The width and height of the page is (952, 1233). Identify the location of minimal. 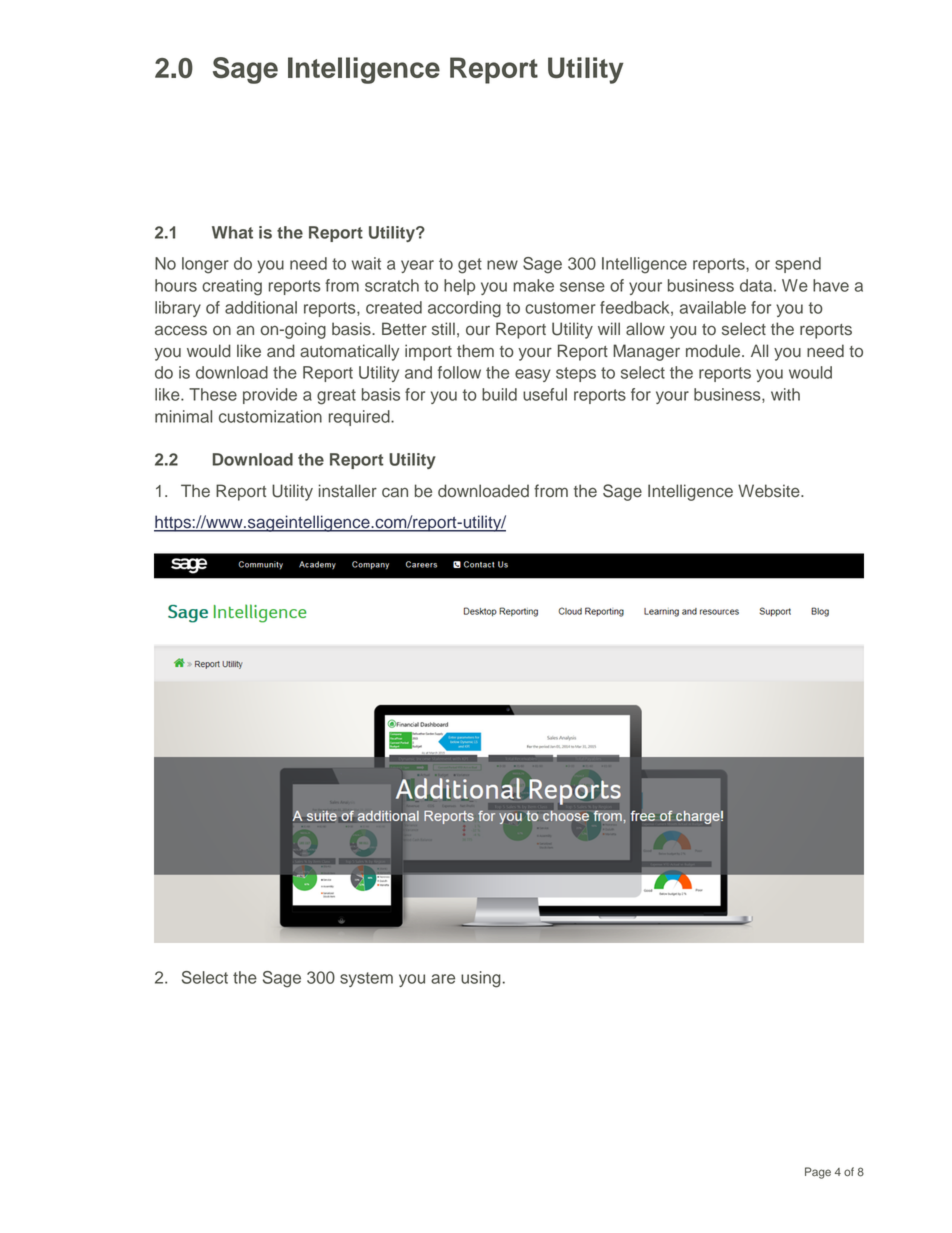
(183, 416).
